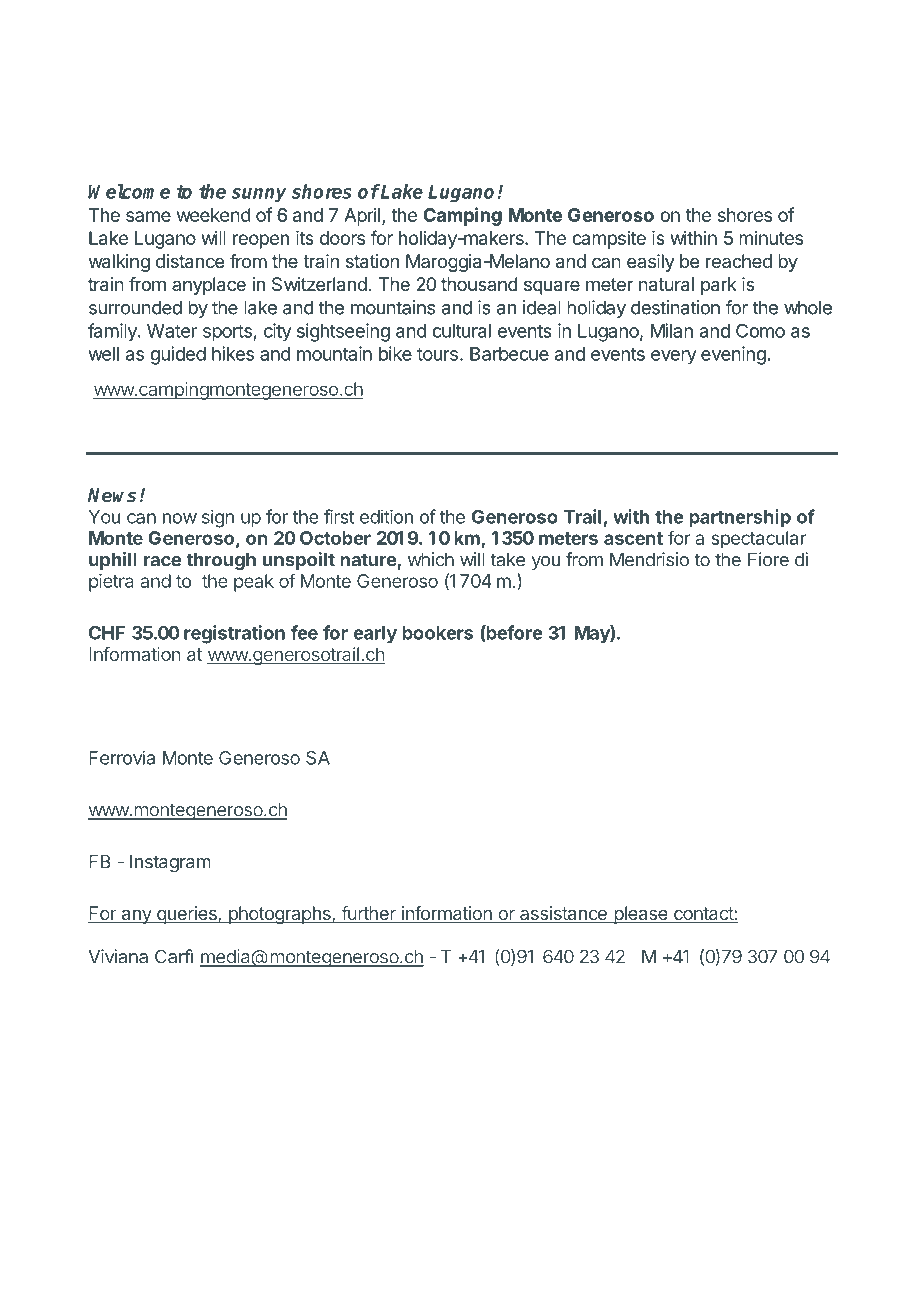  Describe the element at coordinates (733, 355) in the screenshot. I see `evening` at that location.
